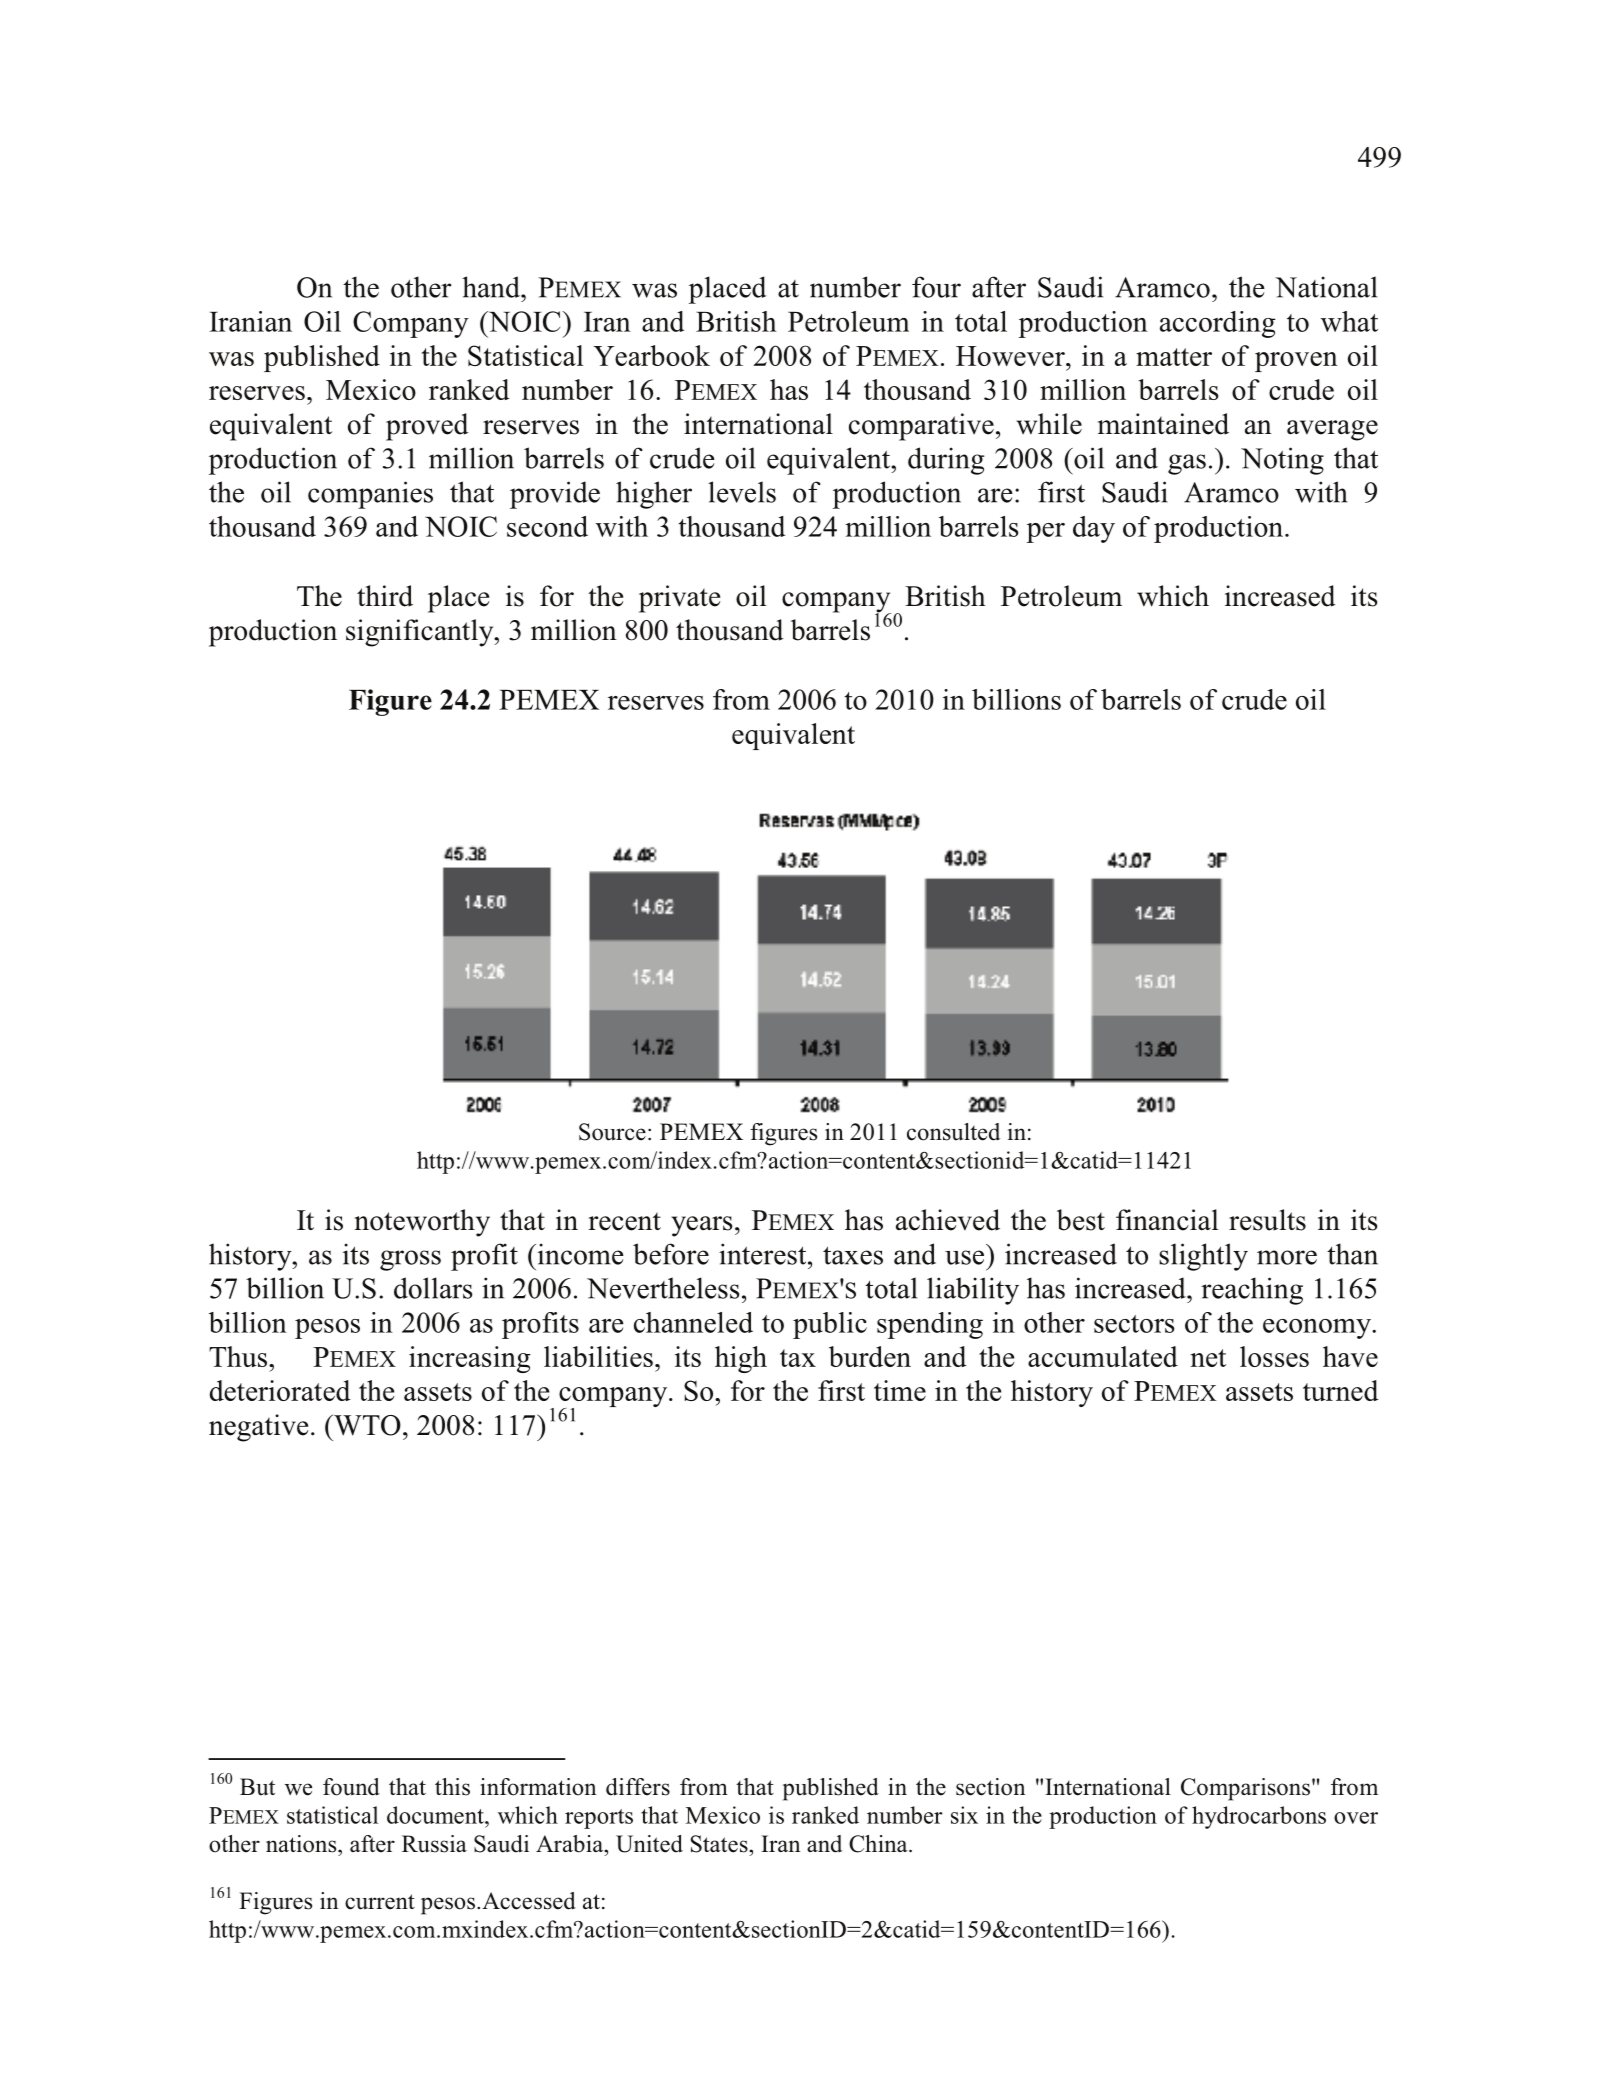 This image has width=1611, height=2084. I want to click on noteworthy, so click(422, 1223).
